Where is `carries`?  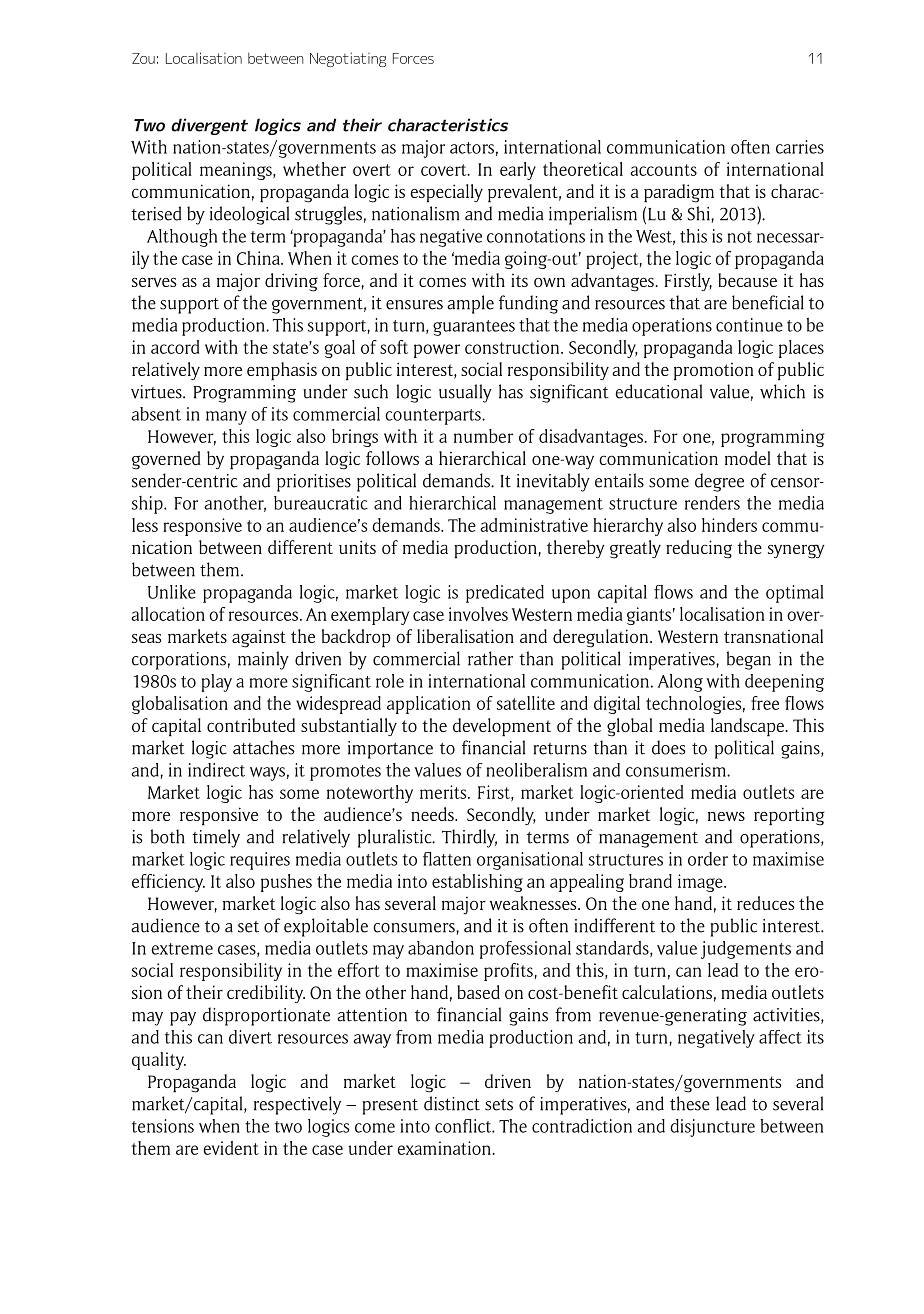
carries is located at coordinates (800, 147).
